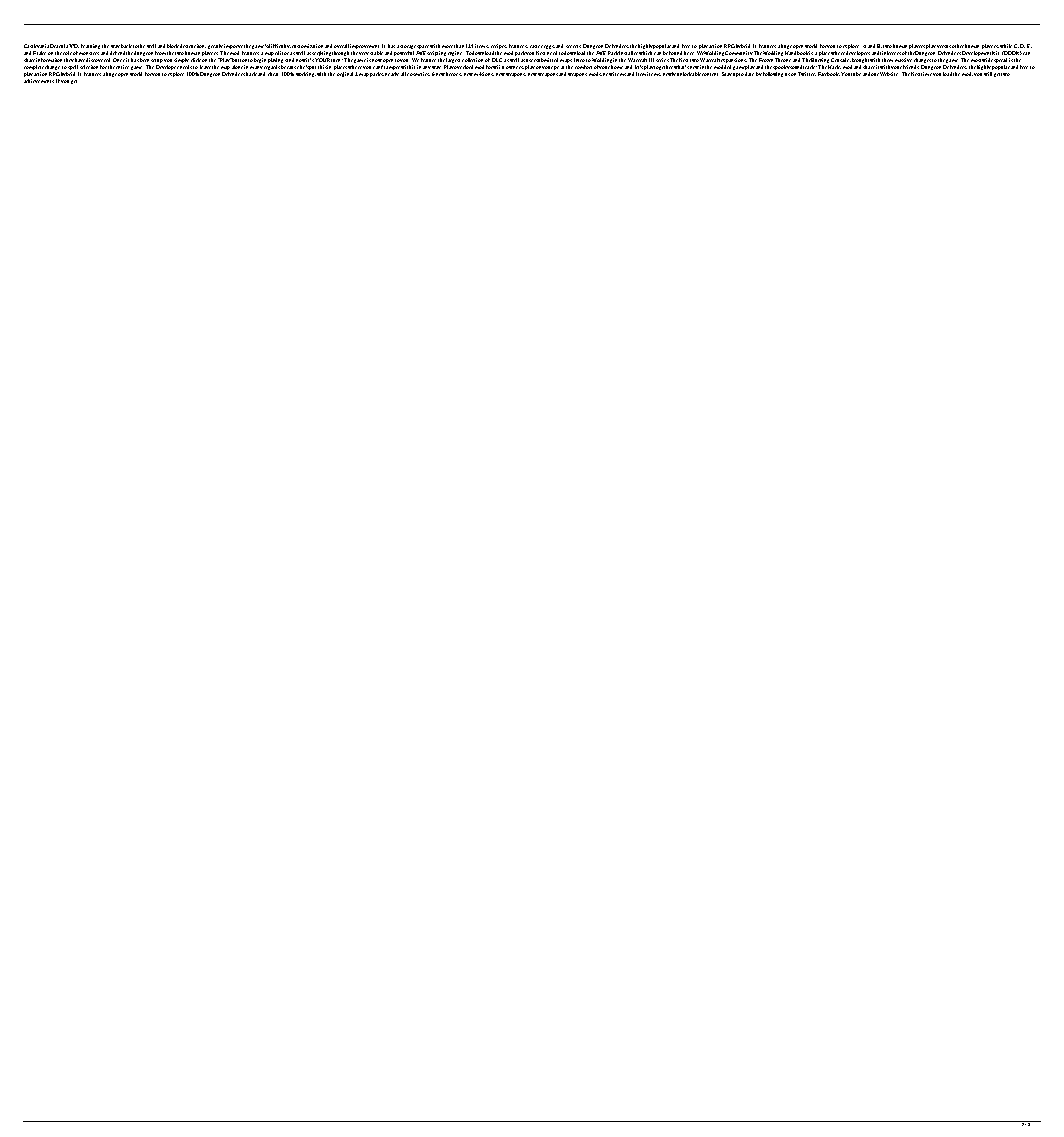 Image resolution: width=1064 pixels, height=1137 pixels. What do you see at coordinates (851, 74) in the document?
I see `Youtube` at bounding box center [851, 74].
